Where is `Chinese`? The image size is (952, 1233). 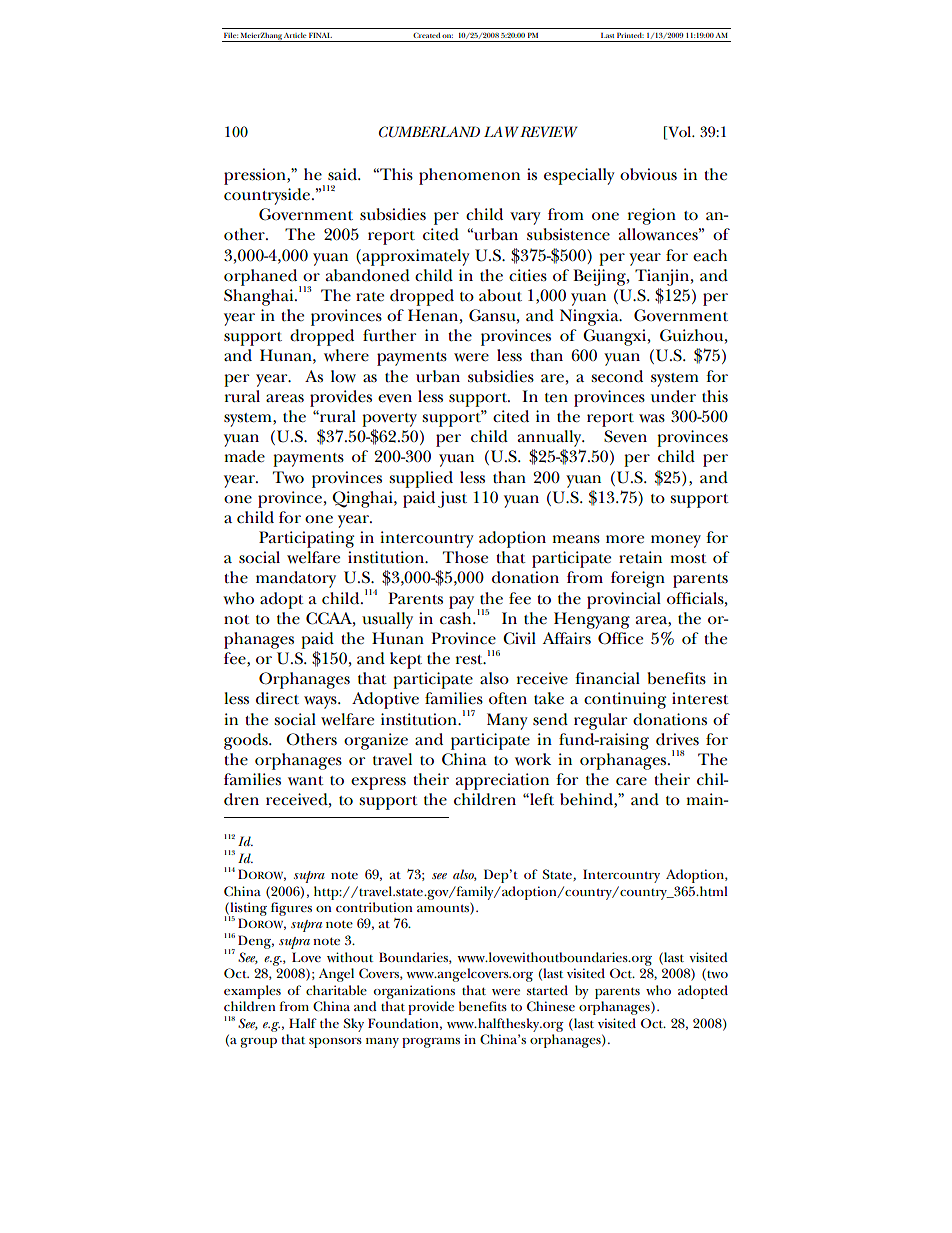
Chinese is located at coordinates (551, 1006).
